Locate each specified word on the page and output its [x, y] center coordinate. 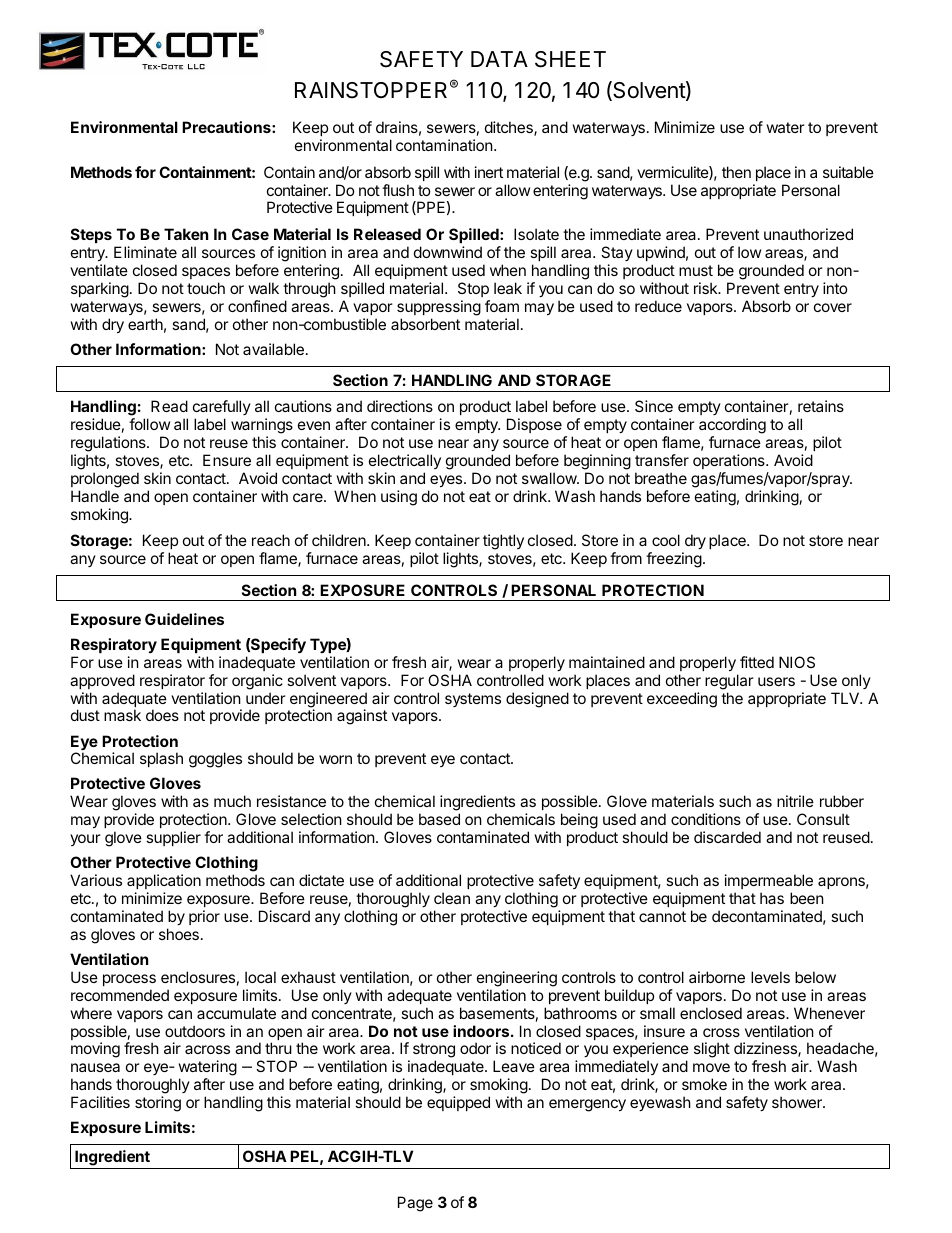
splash [161, 759]
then [736, 172]
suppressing [439, 308]
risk [707, 288]
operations [730, 461]
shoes [179, 934]
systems [473, 700]
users [776, 681]
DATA [499, 59]
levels [770, 977]
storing [158, 1104]
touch [206, 288]
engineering [517, 979]
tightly [503, 542]
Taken [186, 234]
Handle [95, 496]
